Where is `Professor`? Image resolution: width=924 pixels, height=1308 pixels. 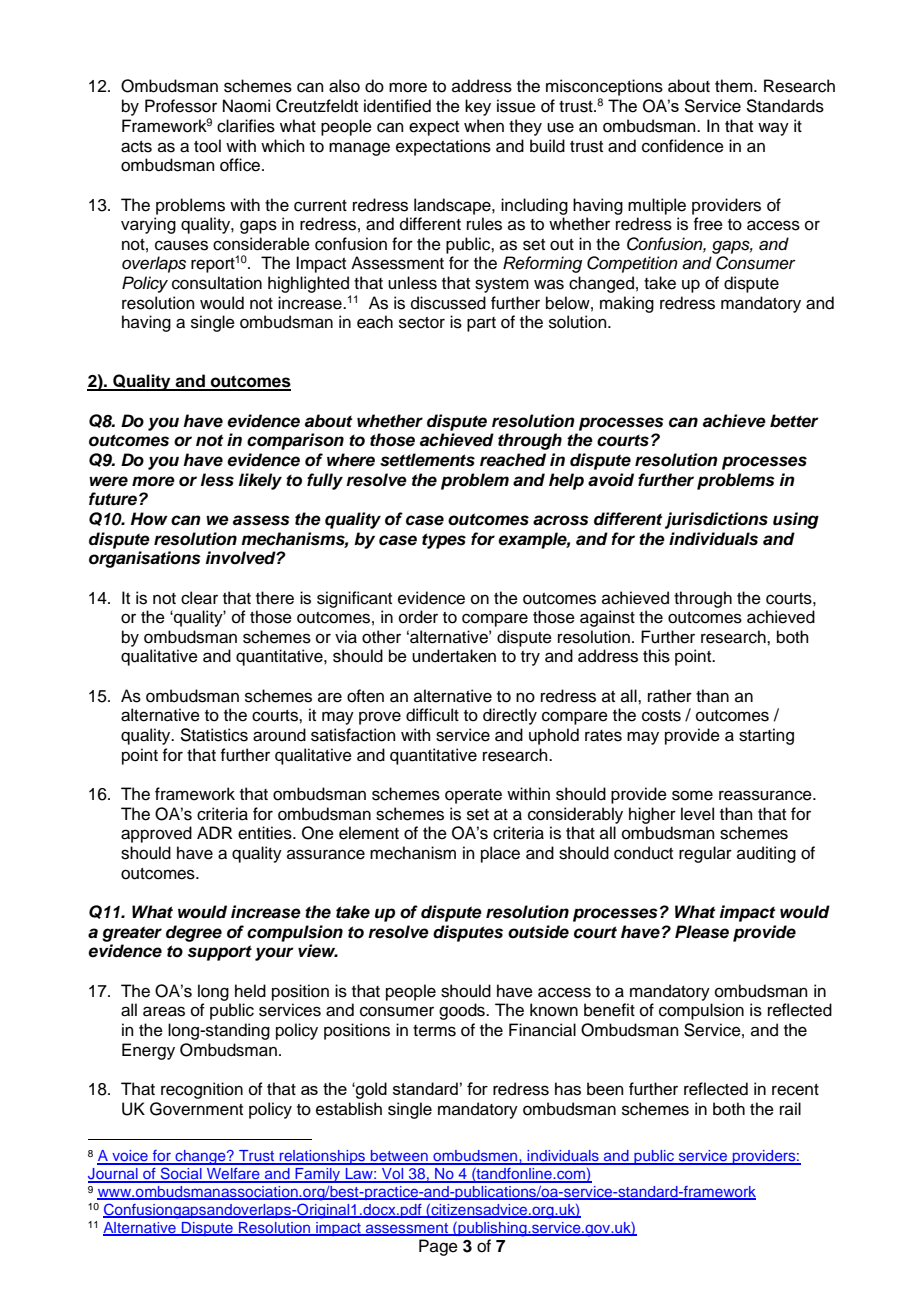
Professor is located at coordinates (181, 106).
